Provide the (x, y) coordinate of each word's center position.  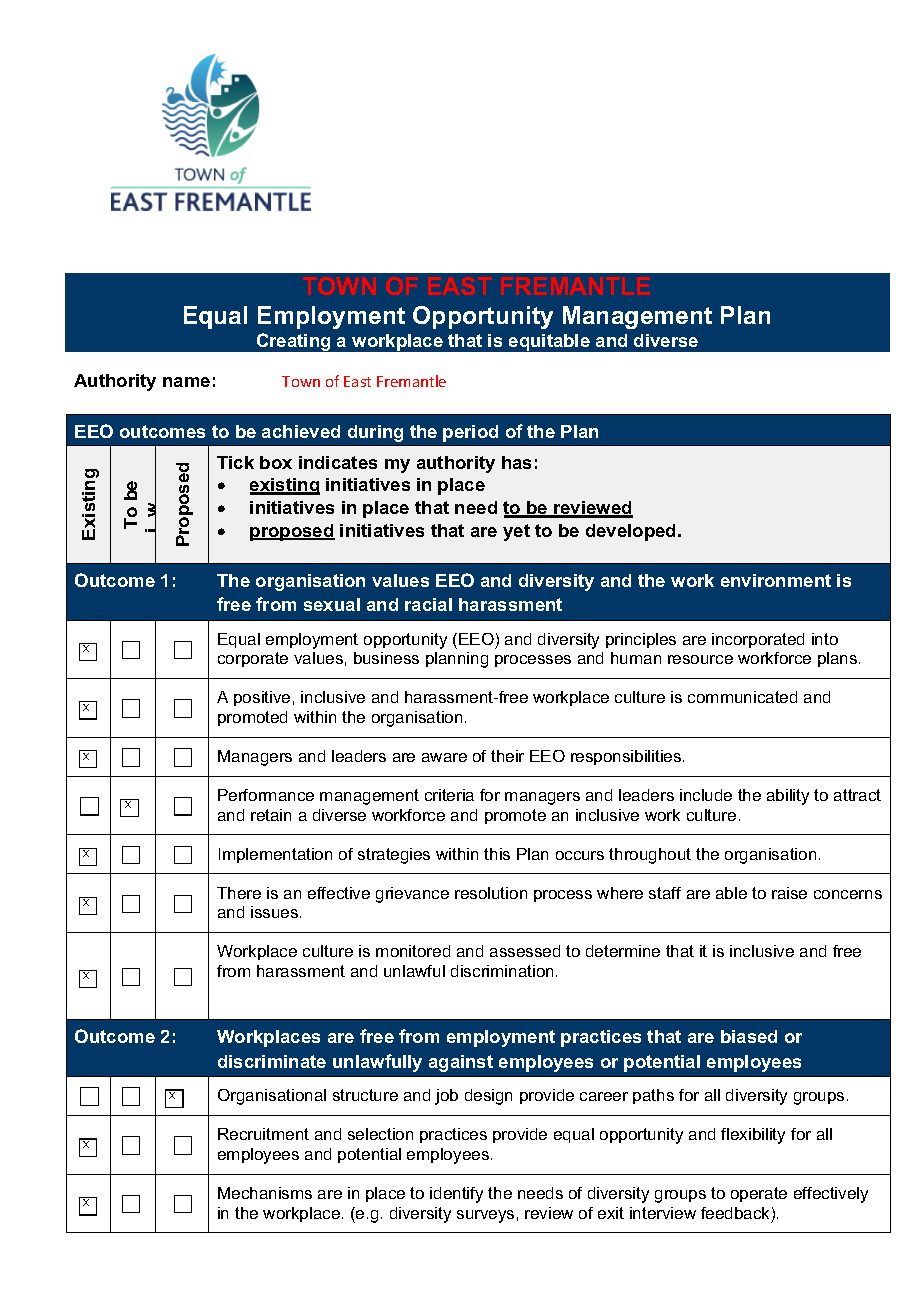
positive (262, 698)
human (636, 658)
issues (276, 912)
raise (789, 893)
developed (632, 532)
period (470, 433)
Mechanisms (265, 1193)
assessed (525, 951)
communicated (742, 697)
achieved (301, 431)
